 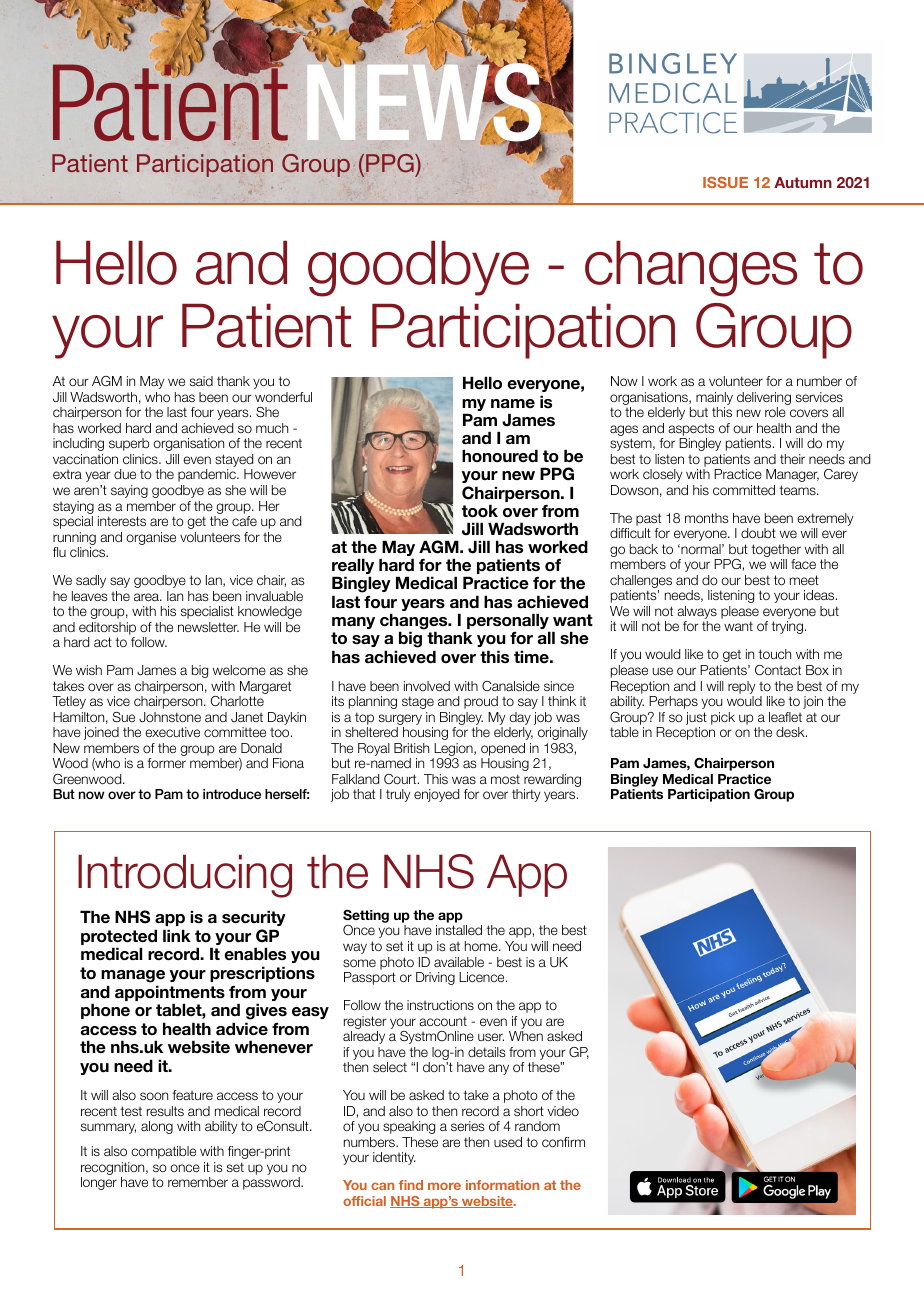 I want to click on doubt, so click(x=758, y=533).
